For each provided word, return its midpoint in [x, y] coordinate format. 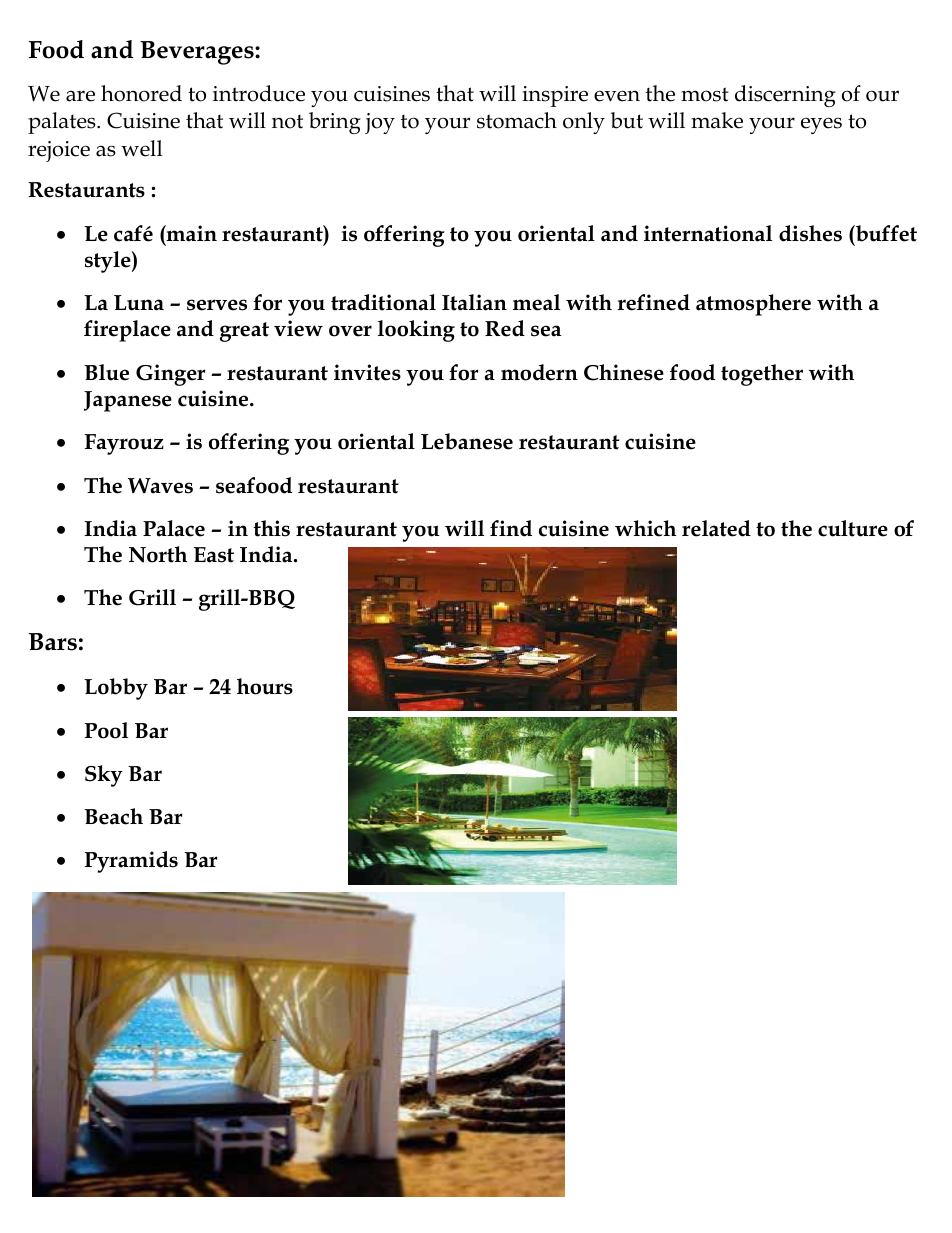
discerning [785, 96]
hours [265, 686]
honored [141, 93]
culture [853, 528]
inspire [555, 96]
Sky [104, 776]
